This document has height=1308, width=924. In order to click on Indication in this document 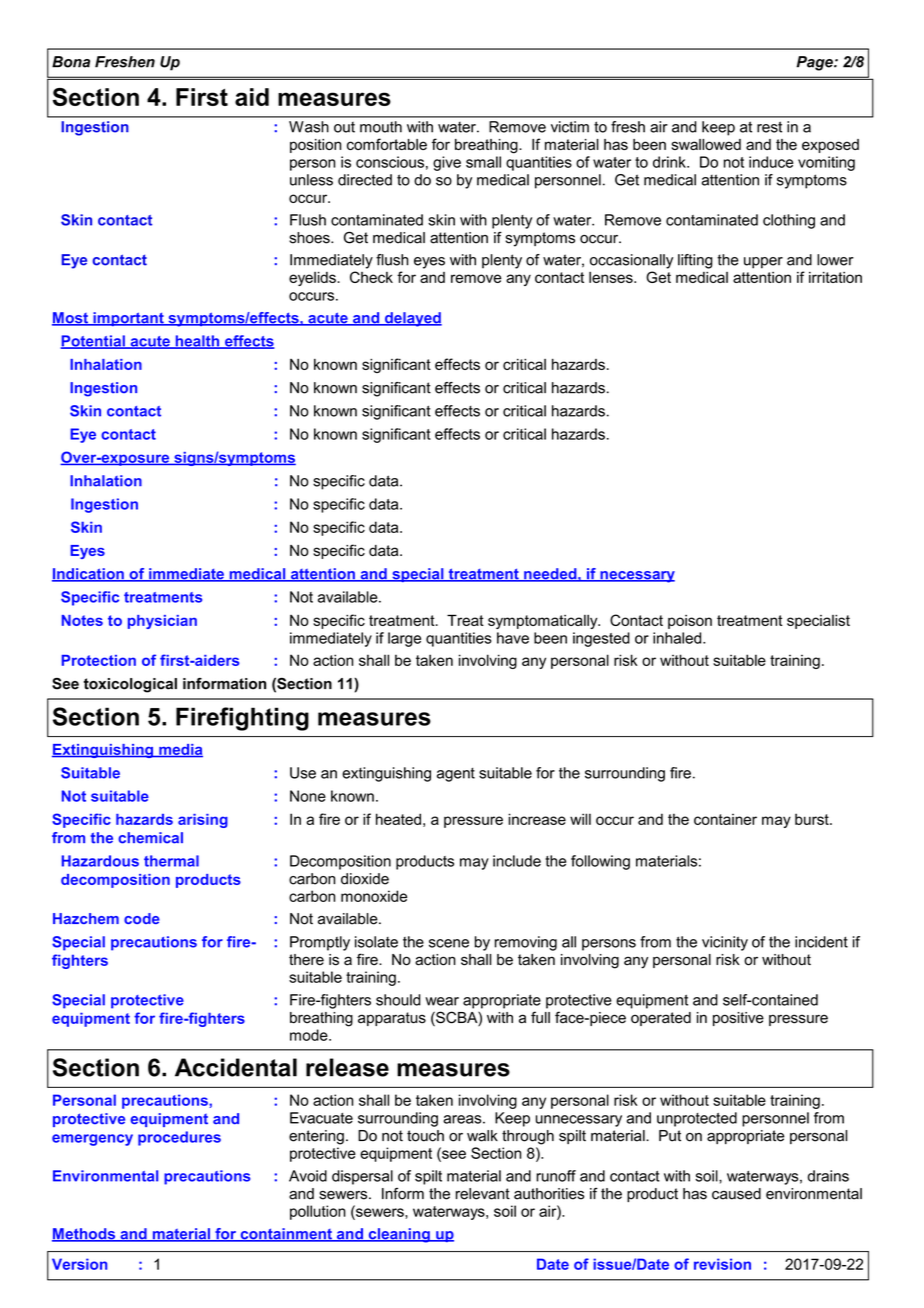, I will do `click(89, 575)`.
